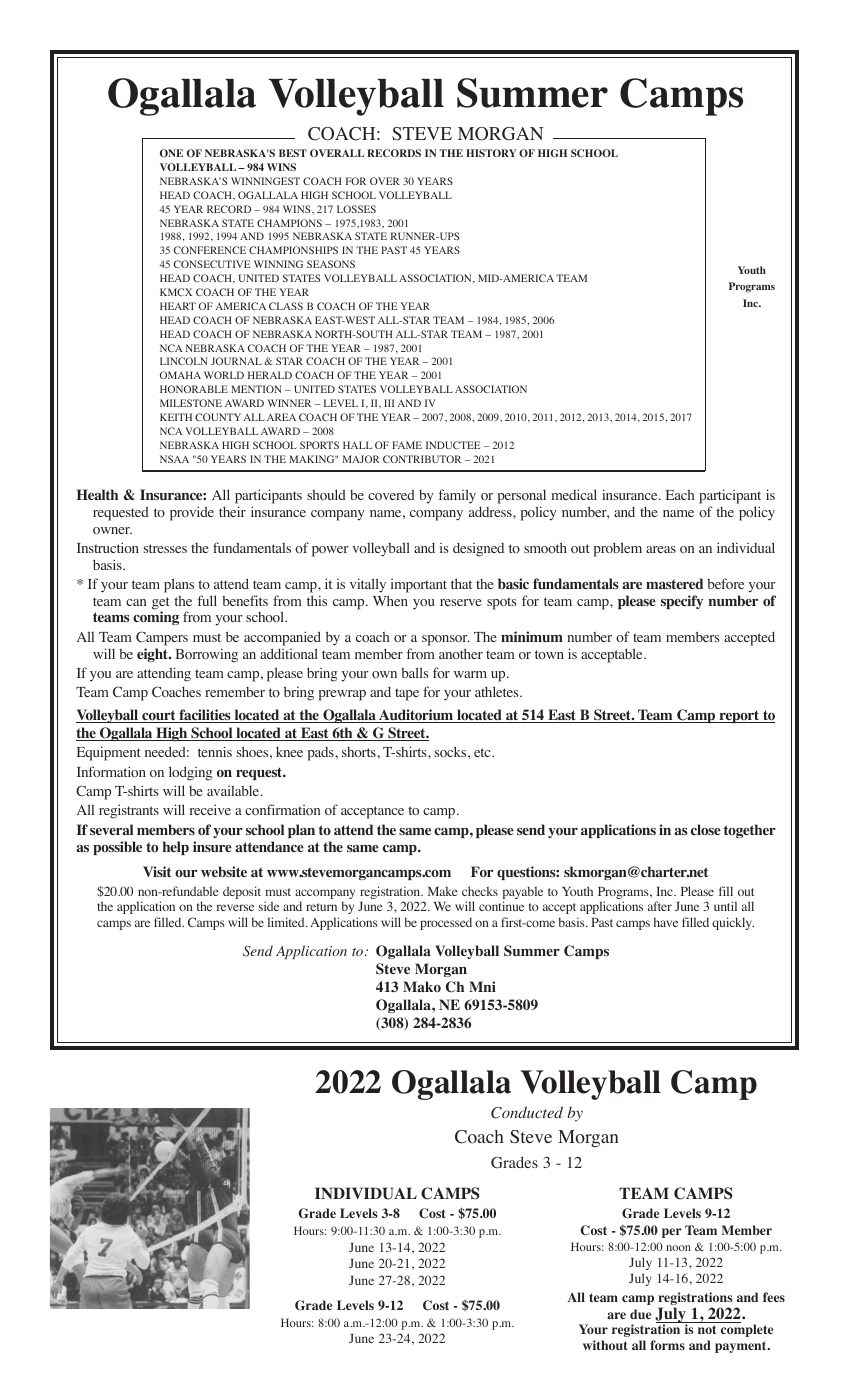  Describe the element at coordinates (356, 209) in the screenshot. I see `LOSSES` at that location.
